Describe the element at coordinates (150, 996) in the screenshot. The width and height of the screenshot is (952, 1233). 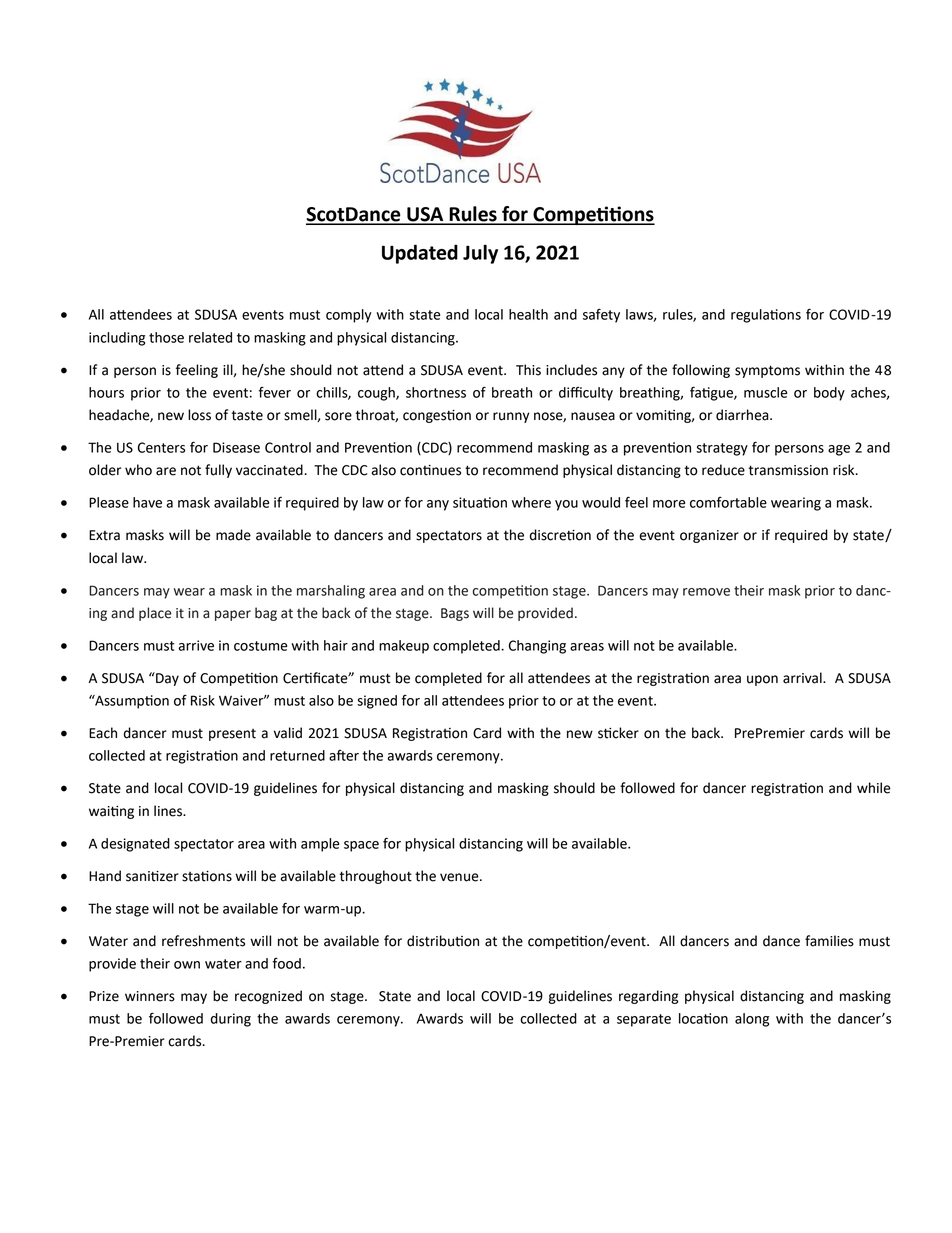
I see `winners` at that location.
